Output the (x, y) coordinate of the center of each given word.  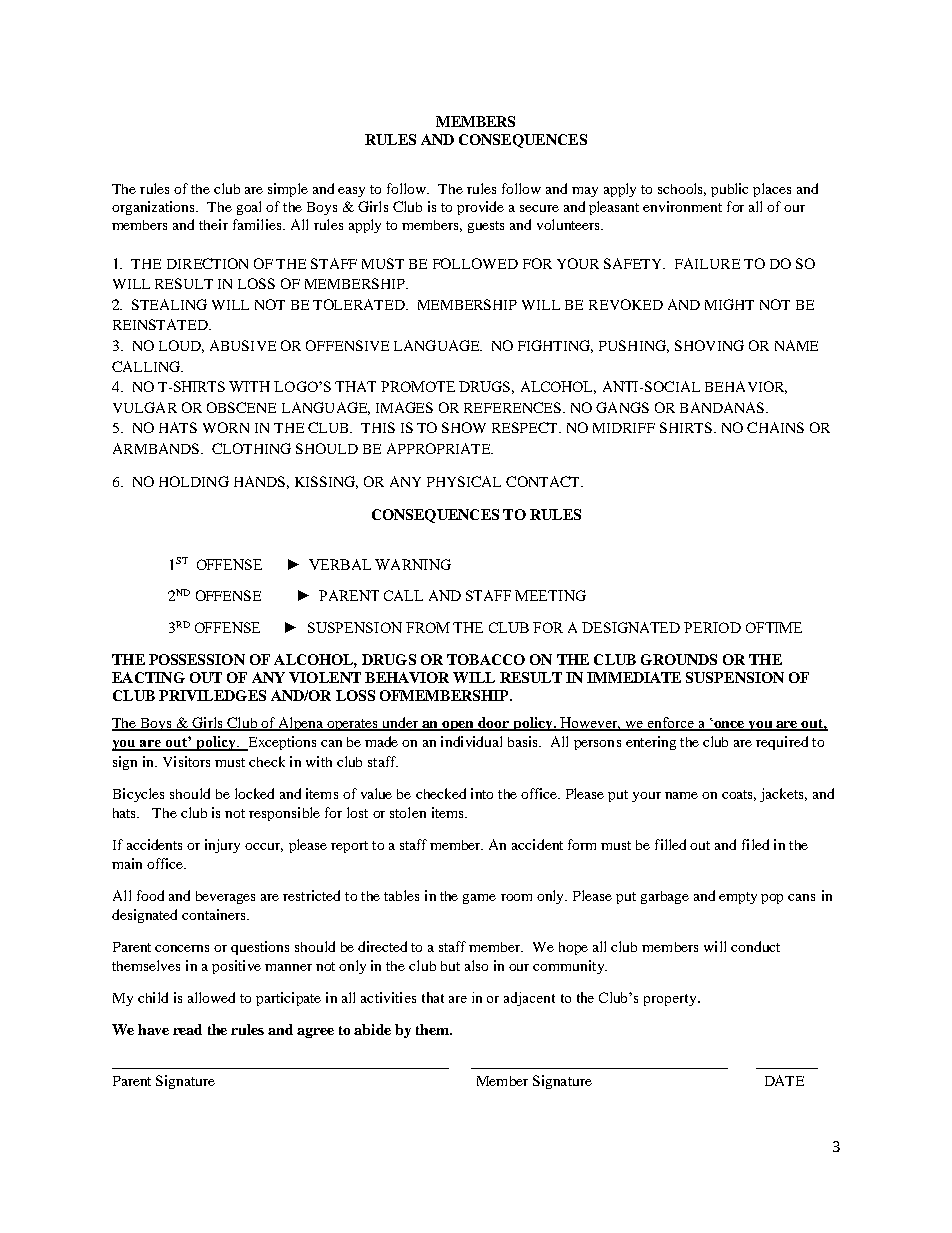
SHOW (464, 427)
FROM (428, 627)
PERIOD (712, 627)
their (213, 224)
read (187, 1029)
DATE (784, 1080)
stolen (408, 812)
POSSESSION (197, 659)
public (729, 190)
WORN (226, 427)
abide (372, 1029)
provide (480, 208)
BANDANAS (723, 407)
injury (222, 846)
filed (755, 844)
